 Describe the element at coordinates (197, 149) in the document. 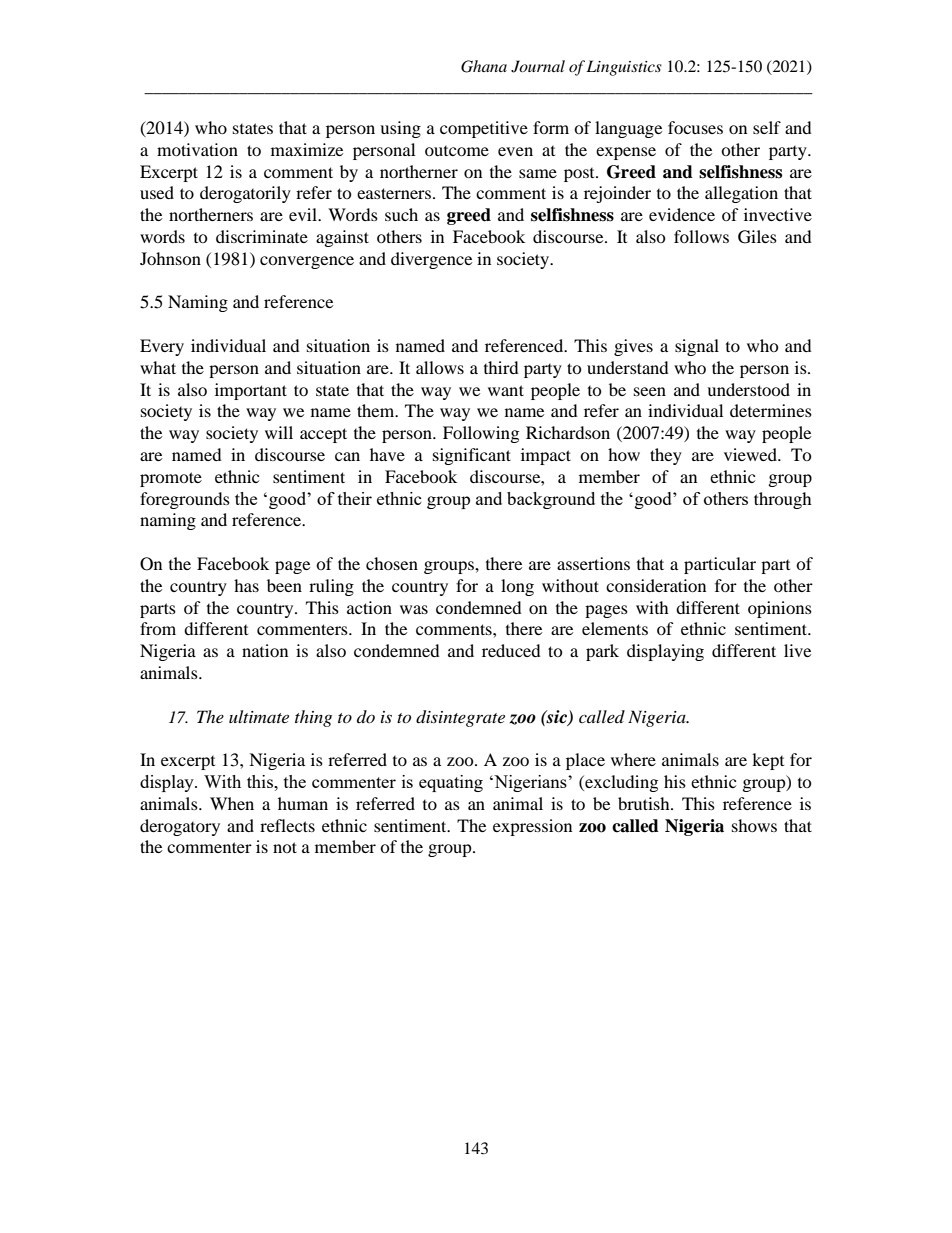

I see `motivation` at that location.
